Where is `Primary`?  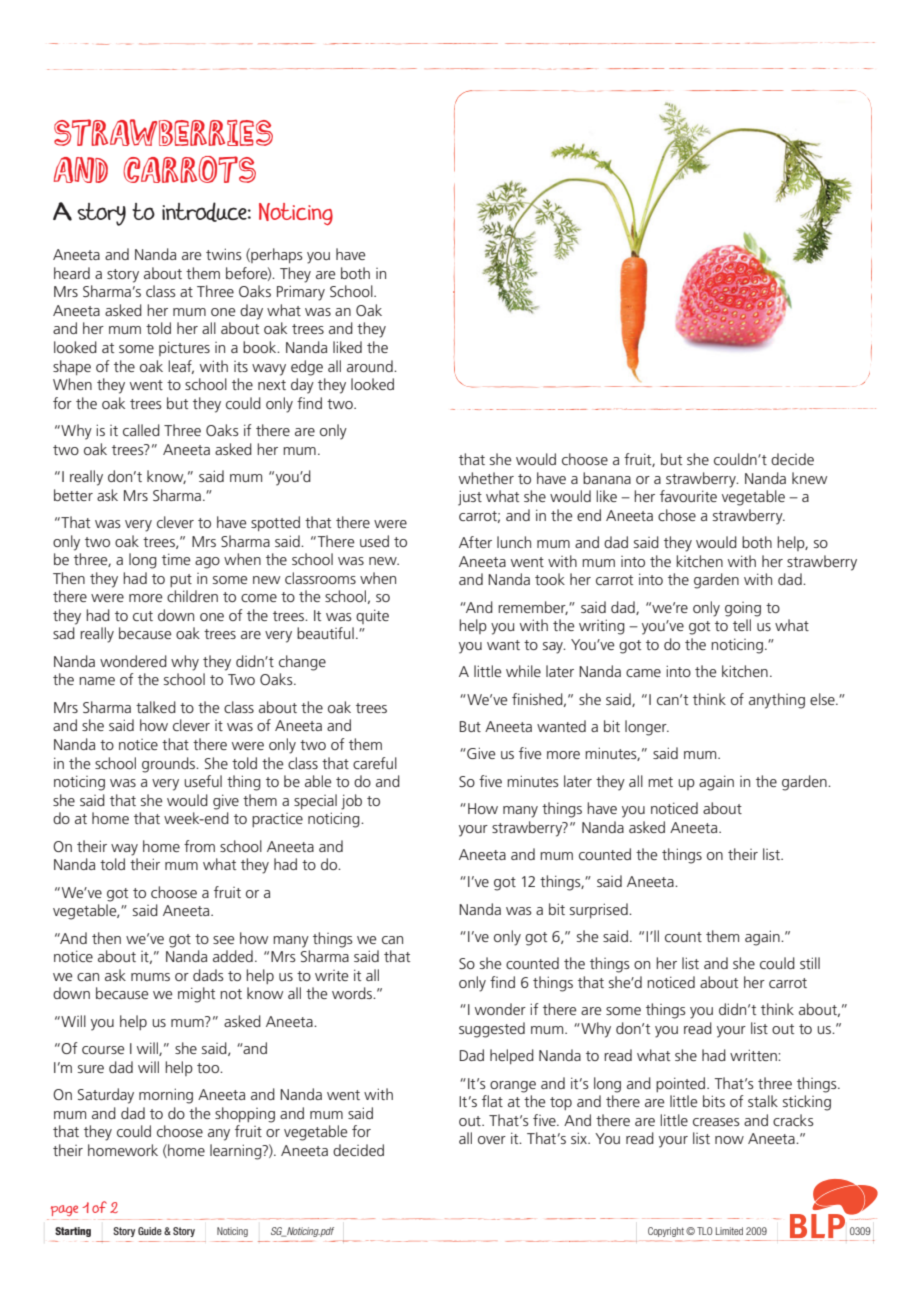
Primary is located at coordinates (301, 293).
